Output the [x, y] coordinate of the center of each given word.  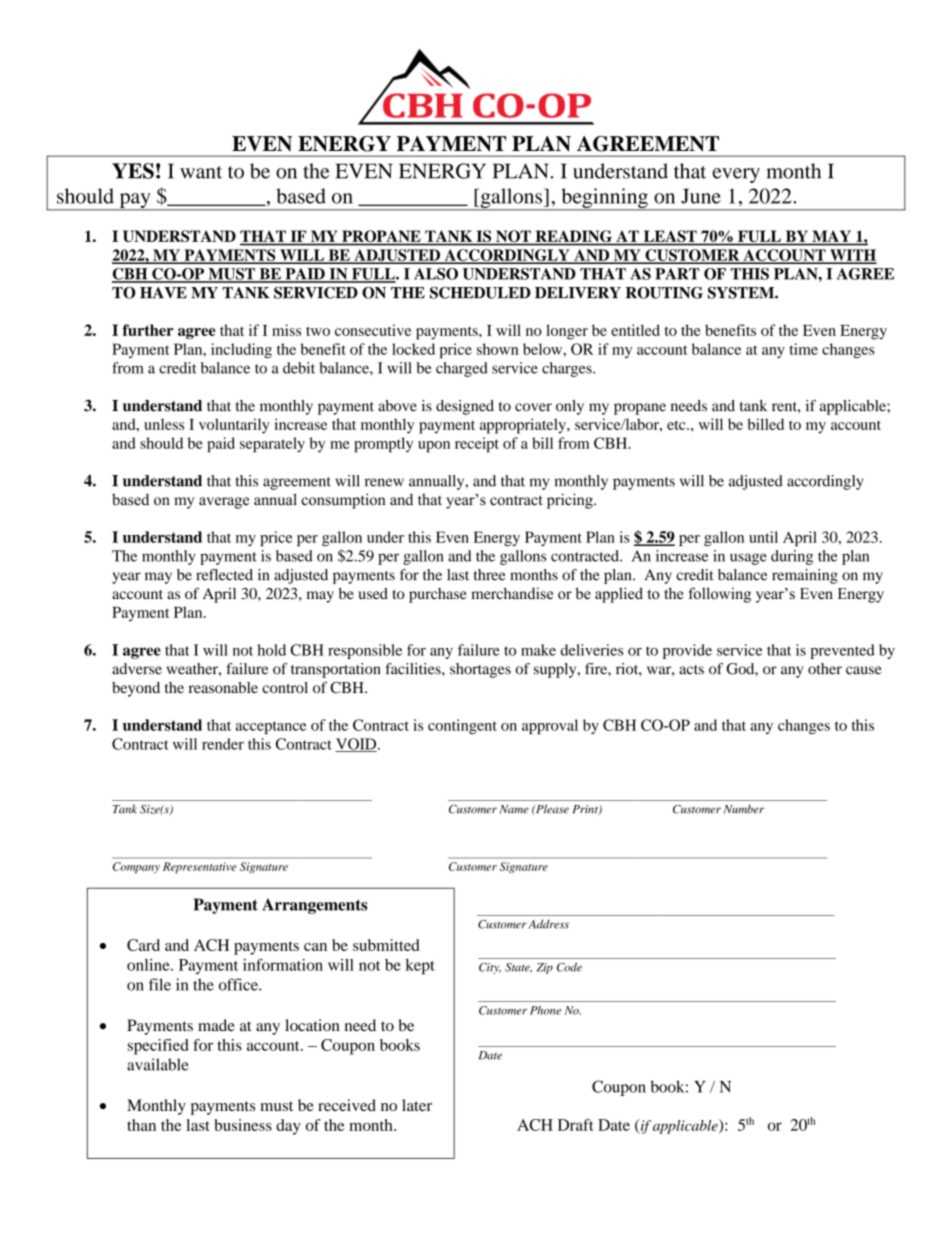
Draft [576, 1125]
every [736, 175]
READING [573, 237]
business [243, 1125]
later [417, 1105]
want [201, 172]
